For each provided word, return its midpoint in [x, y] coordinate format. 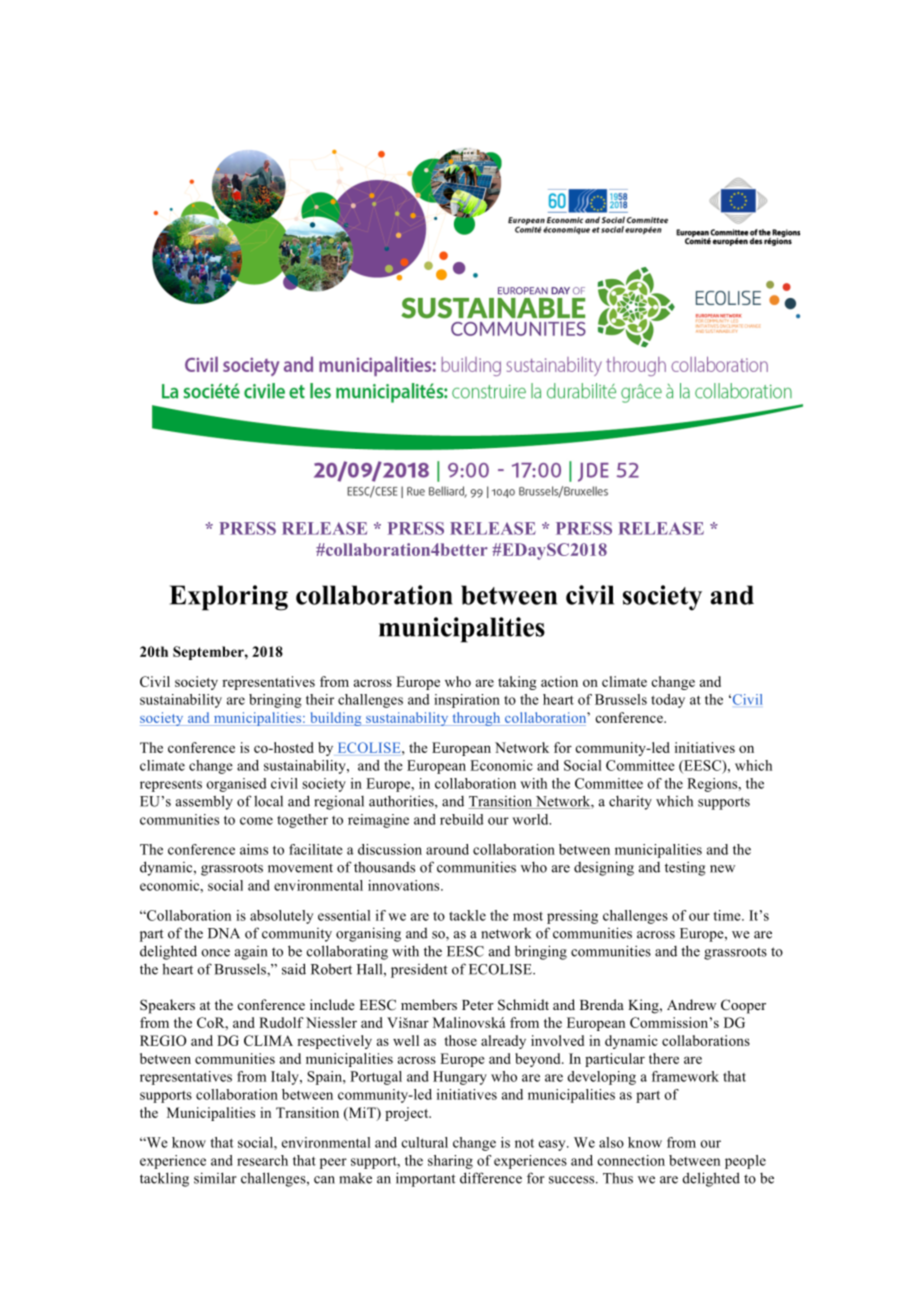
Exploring [229, 598]
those [460, 1040]
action [559, 681]
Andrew [691, 1004]
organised [236, 785]
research [262, 1160]
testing [685, 868]
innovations [405, 885]
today [668, 701]
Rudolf [281, 1022]
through [476, 719]
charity [630, 802]
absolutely [281, 917]
